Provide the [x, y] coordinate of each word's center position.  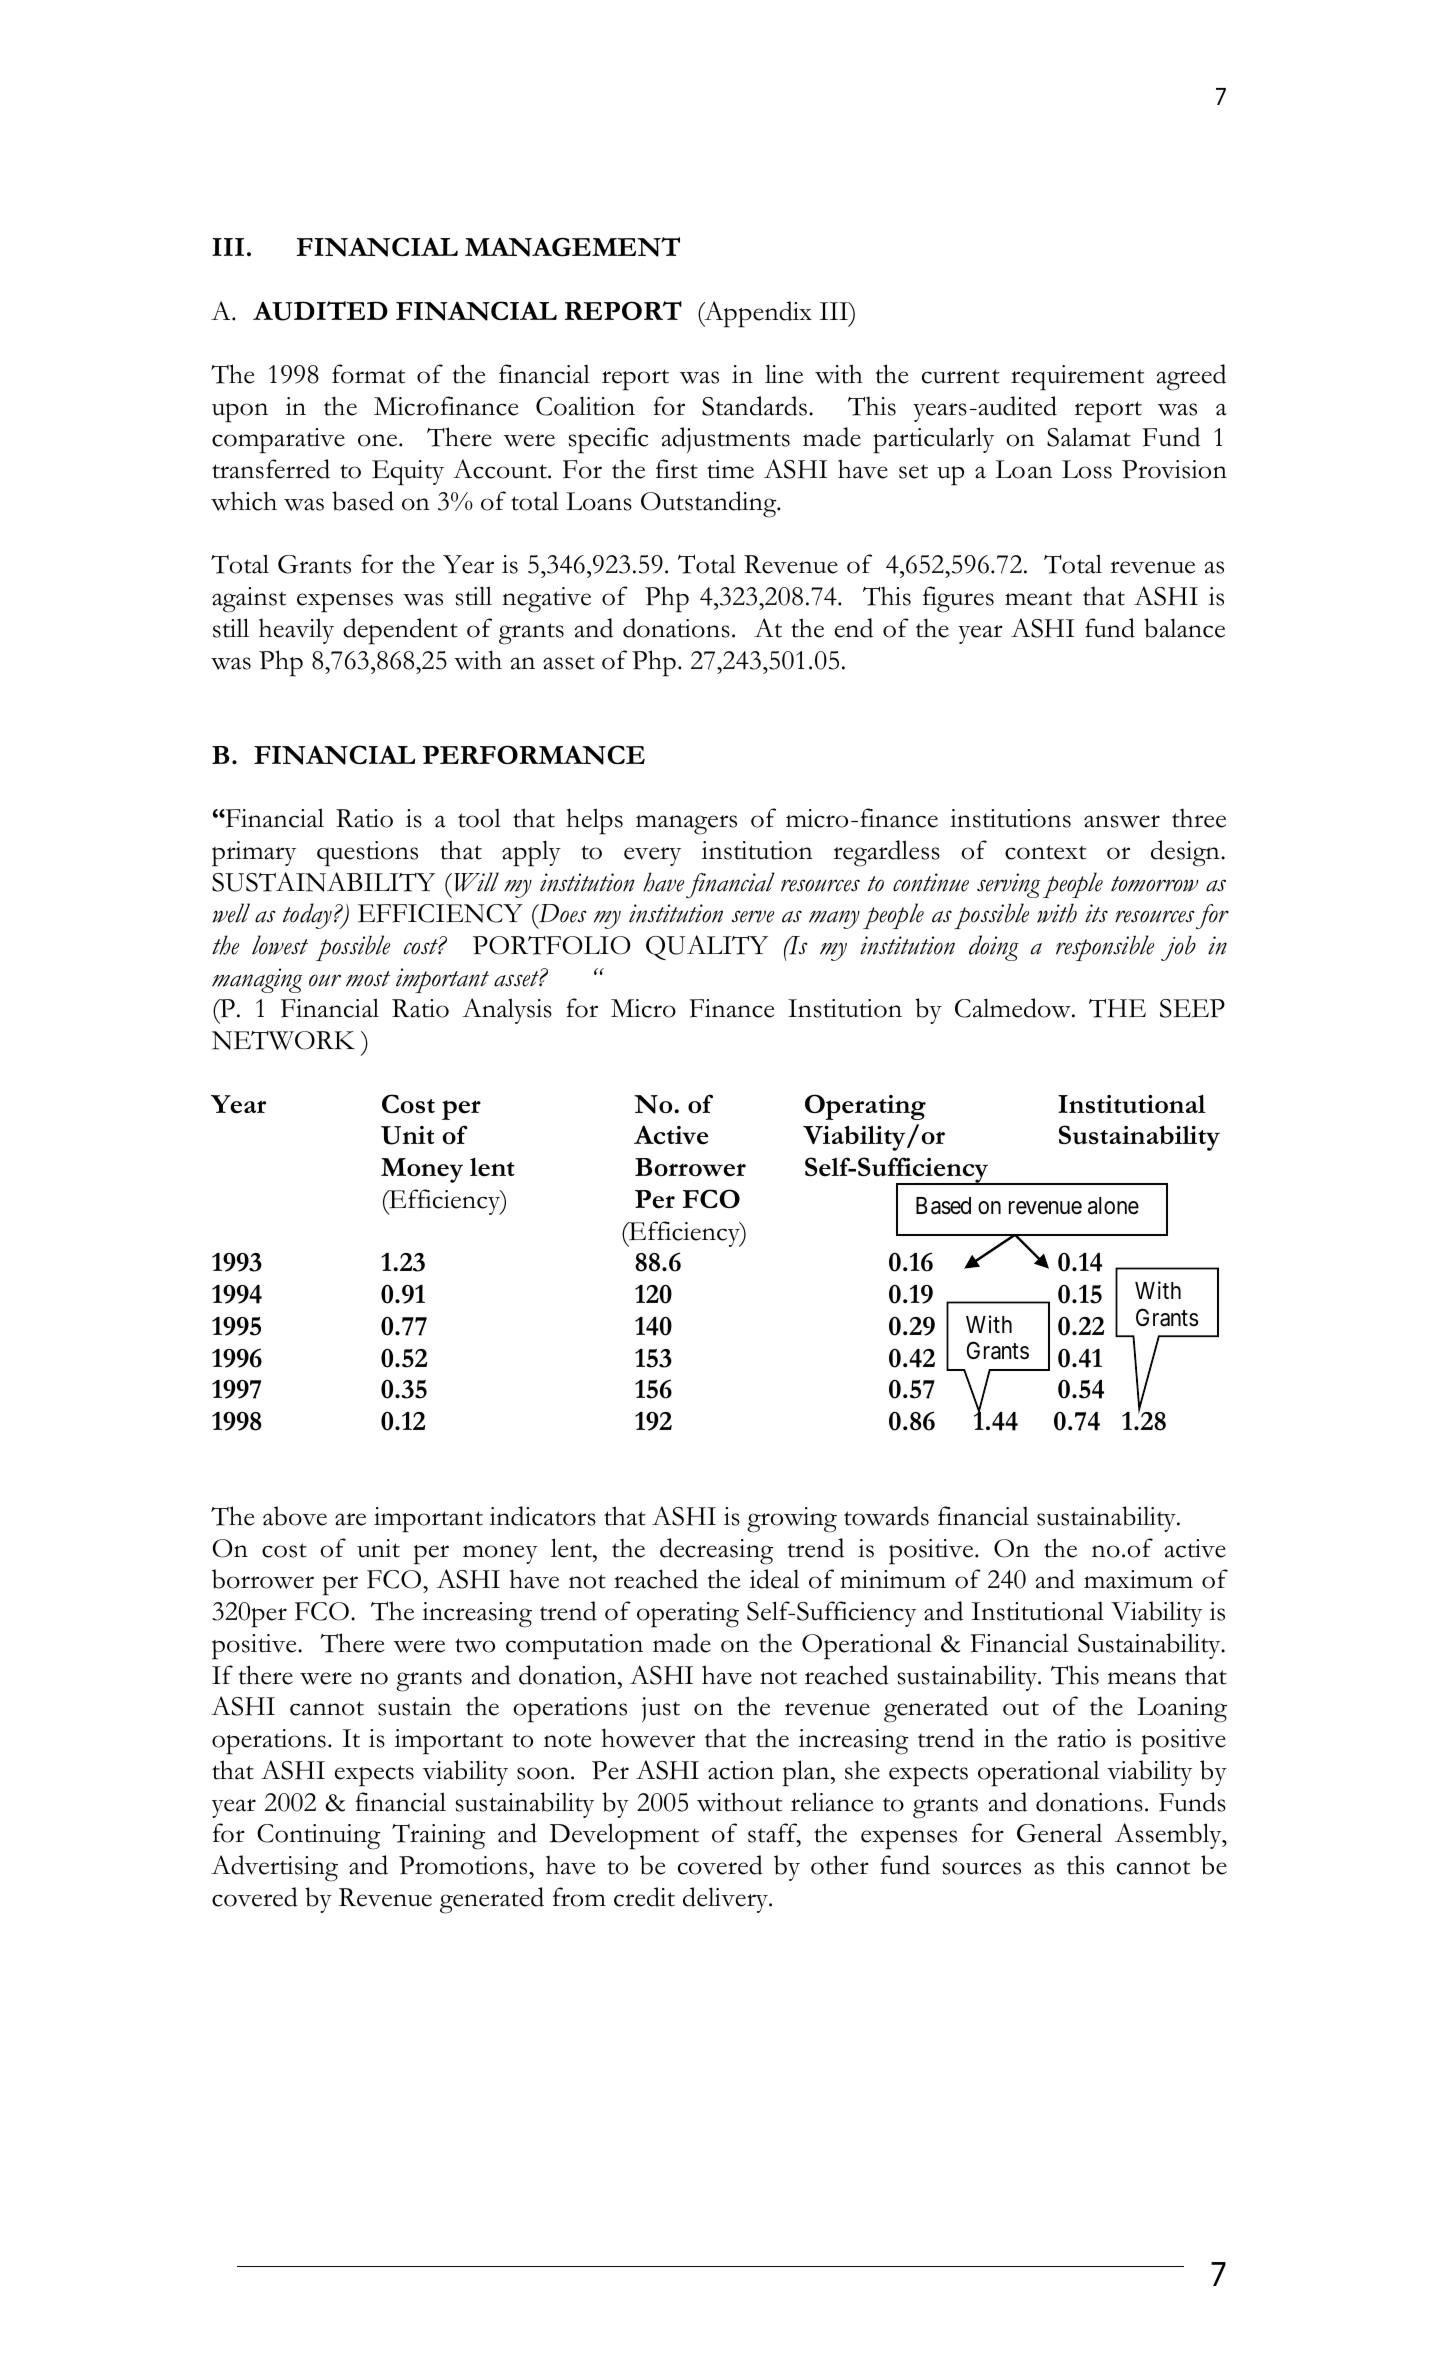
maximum [1138, 1579]
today [307, 916]
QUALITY [707, 947]
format [368, 374]
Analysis [507, 1011]
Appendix [757, 314]
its [1096, 913]
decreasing [717, 1551]
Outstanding [710, 504]
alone [1113, 1206]
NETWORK [283, 1040]
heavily [296, 631]
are [350, 1519]
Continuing [319, 1837]
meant [1038, 598]
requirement [1077, 378]
